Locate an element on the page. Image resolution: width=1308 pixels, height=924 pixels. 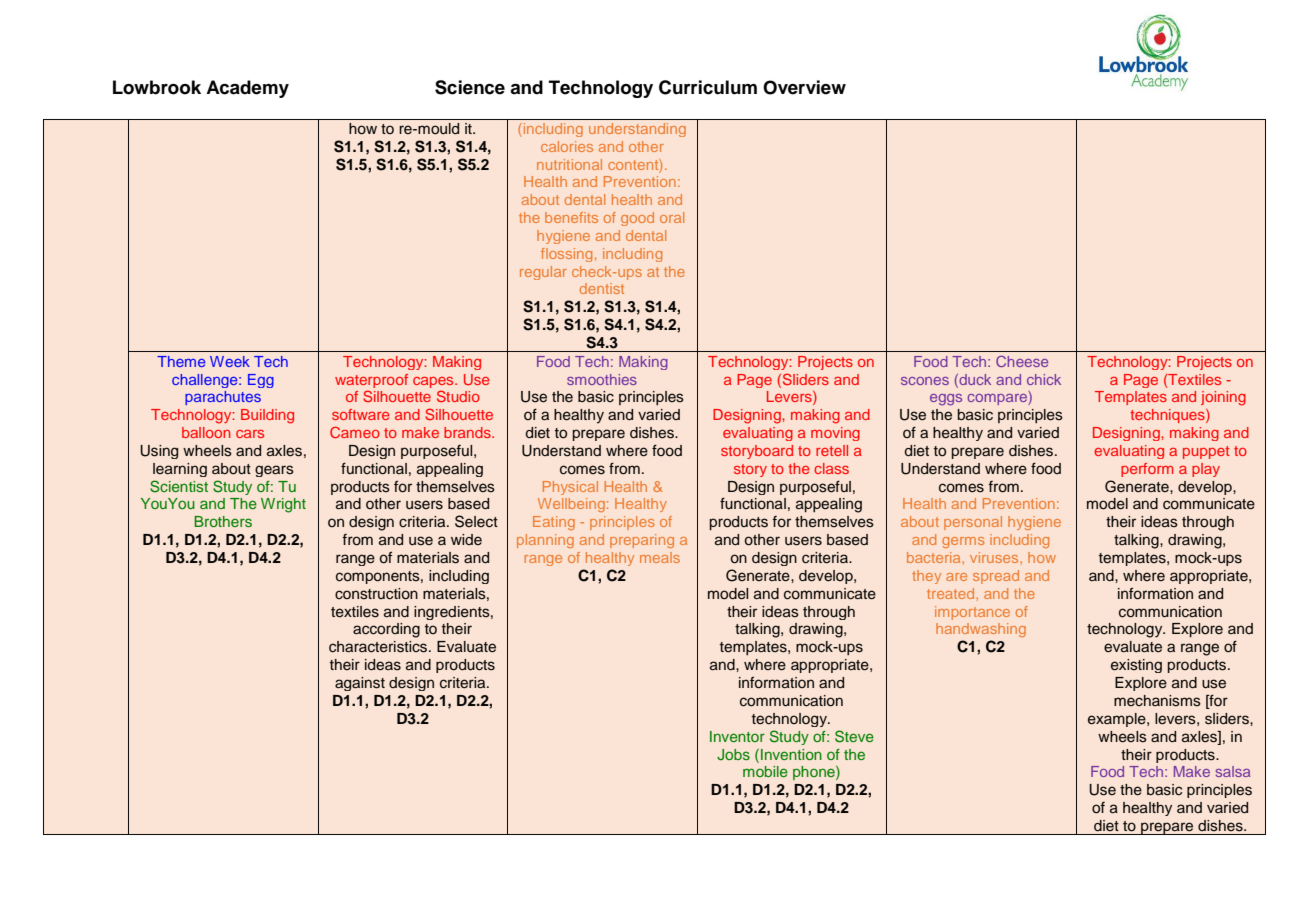
Academy is located at coordinates (247, 89).
